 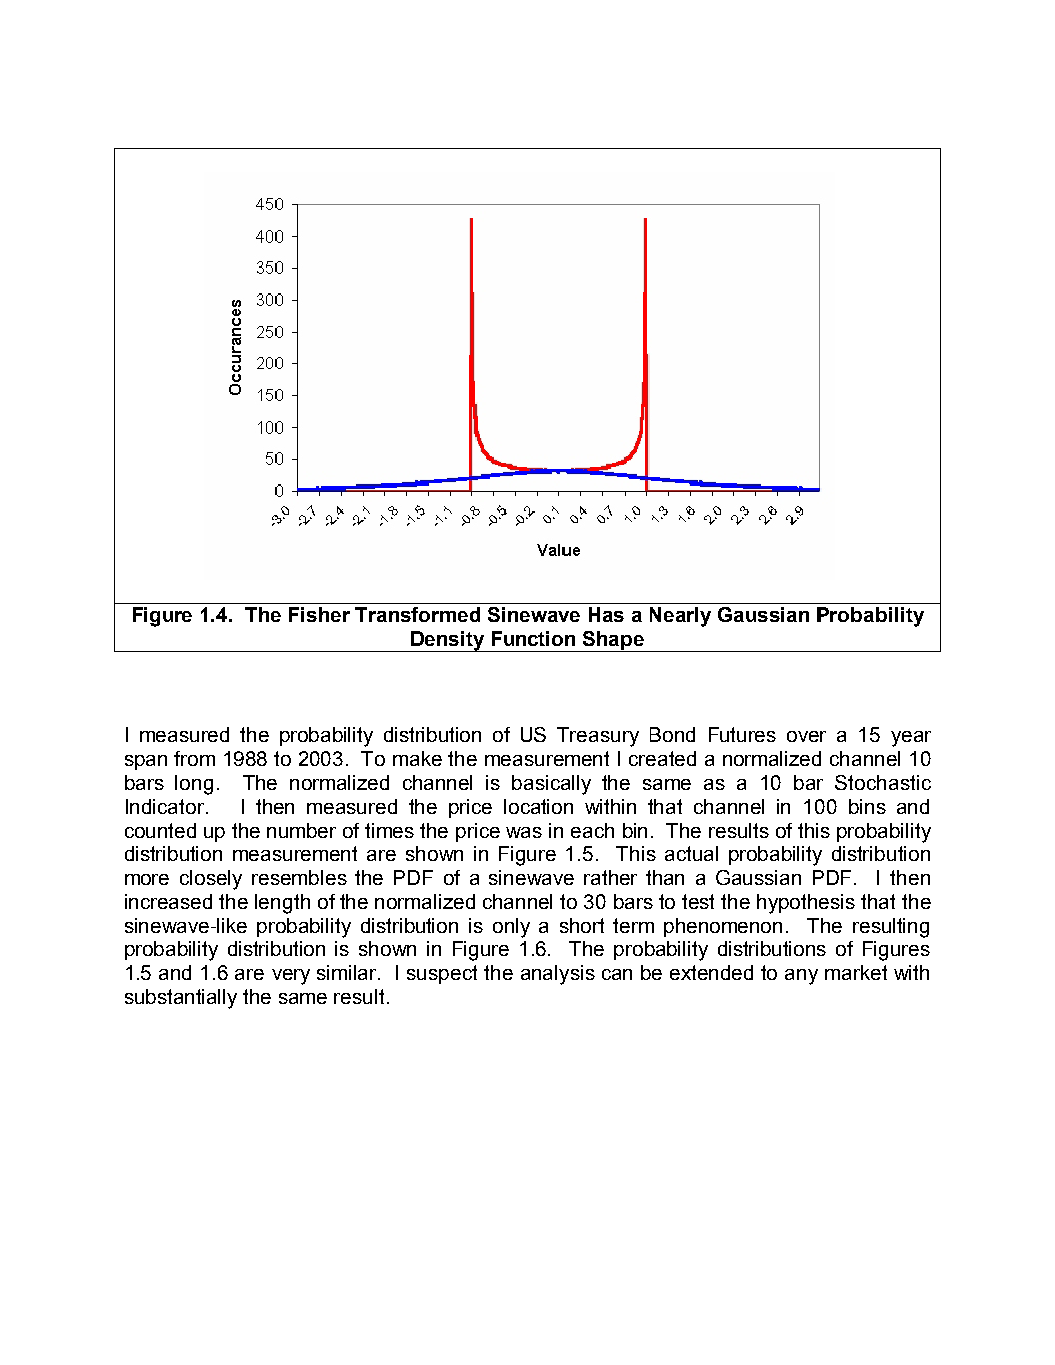 I want to click on actual, so click(x=691, y=853).
